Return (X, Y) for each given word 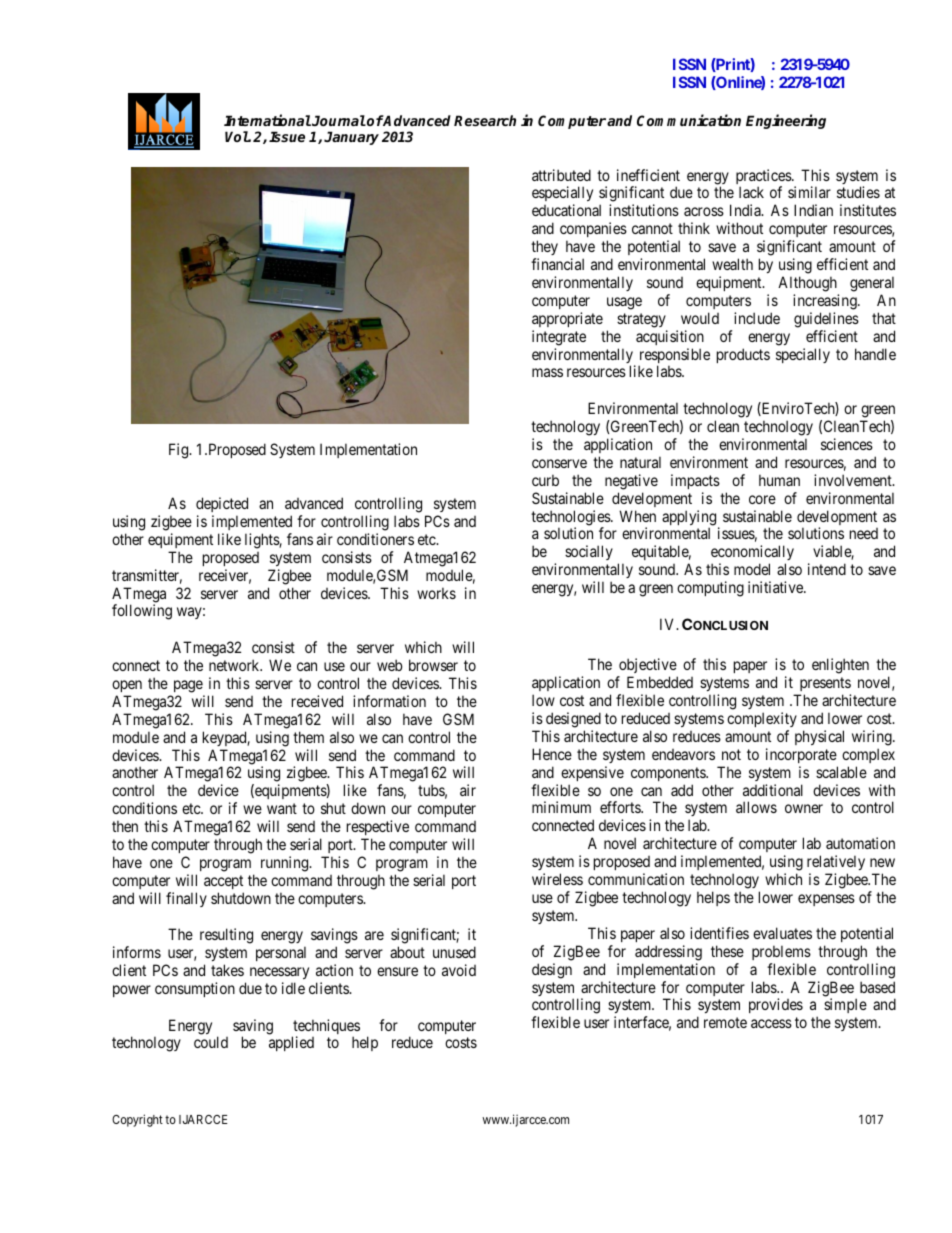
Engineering (786, 121)
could (211, 1042)
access (771, 1023)
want (282, 808)
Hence (552, 754)
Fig (180, 451)
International (267, 120)
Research (485, 120)
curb (545, 480)
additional (773, 790)
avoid (459, 970)
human (779, 480)
